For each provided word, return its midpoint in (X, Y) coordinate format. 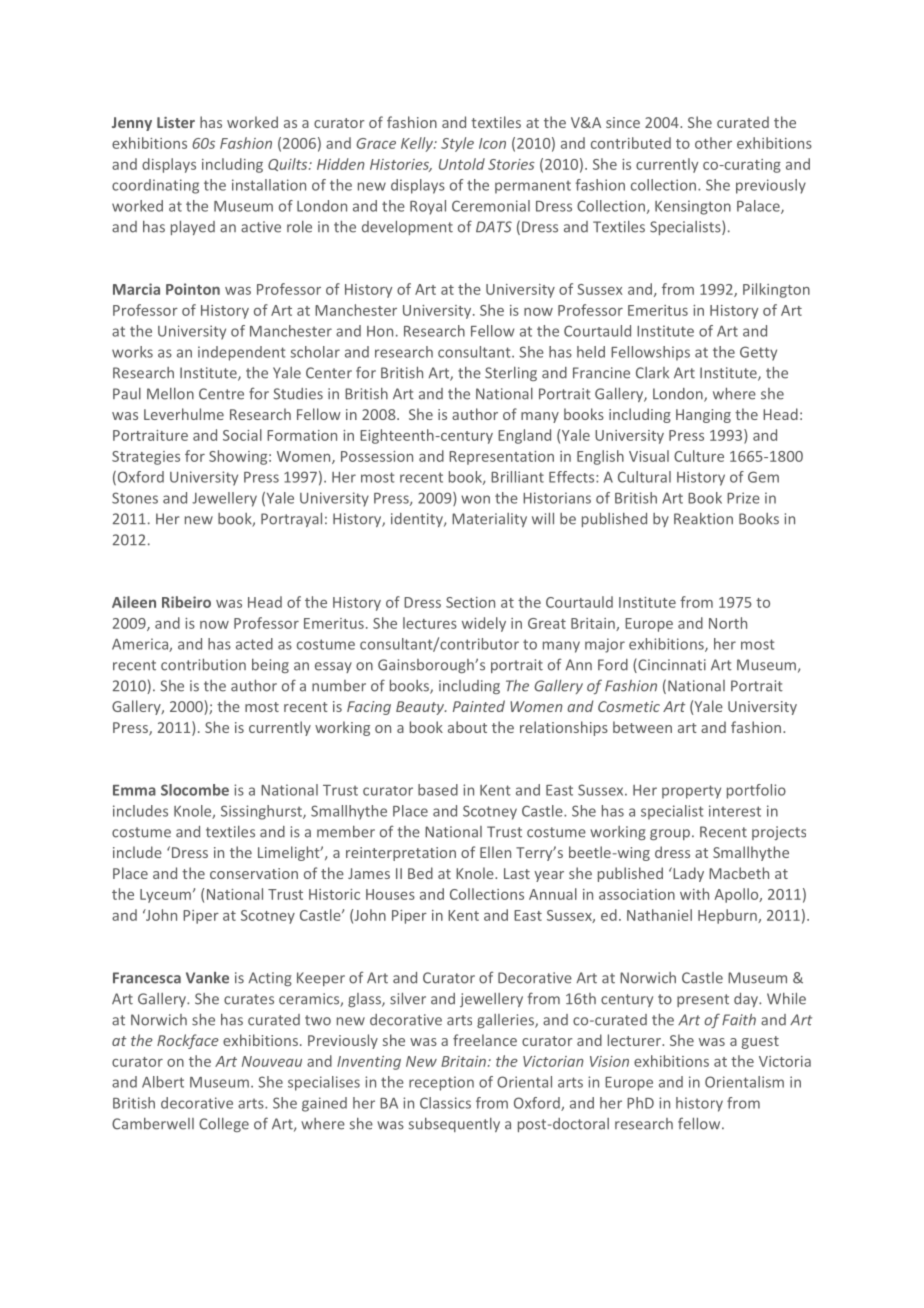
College (224, 1125)
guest (760, 1042)
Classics (445, 1103)
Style (457, 144)
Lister (176, 122)
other (713, 143)
